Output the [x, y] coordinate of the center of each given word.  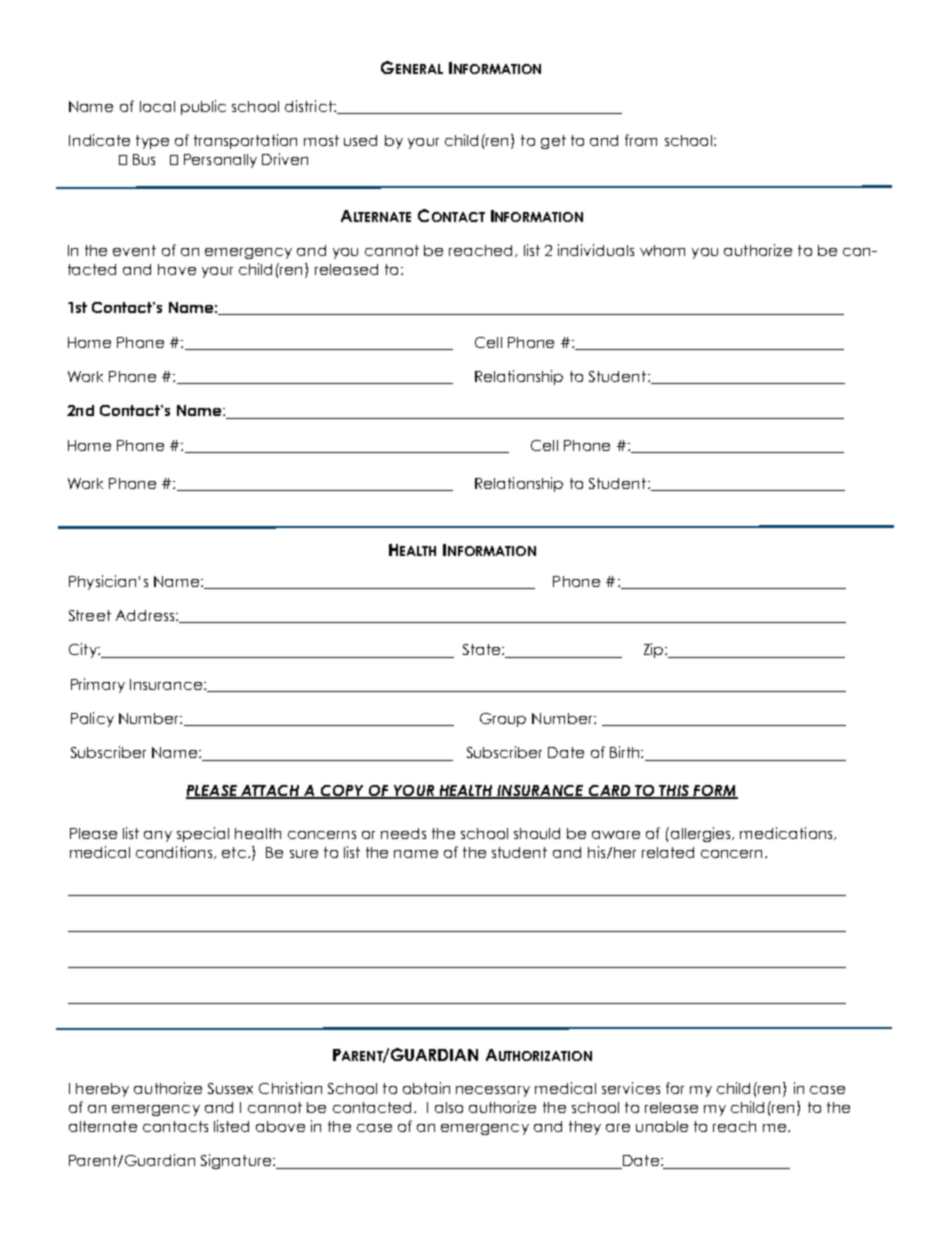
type [152, 142]
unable [662, 1126]
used [360, 140]
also [449, 1107]
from [641, 140]
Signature [236, 1161]
